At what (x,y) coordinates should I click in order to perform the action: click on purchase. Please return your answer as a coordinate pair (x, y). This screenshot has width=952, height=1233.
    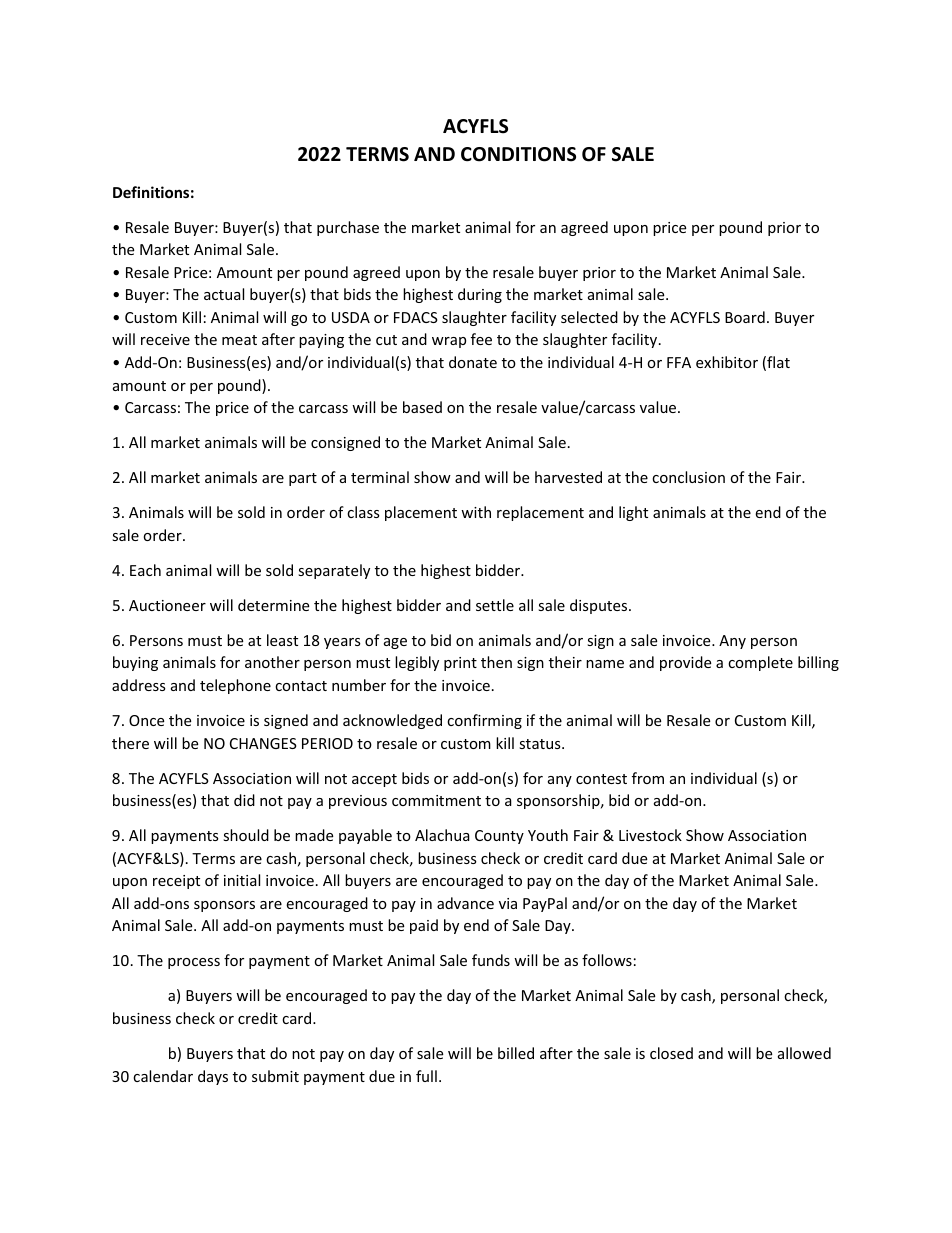
    Looking at the image, I should click on (348, 228).
